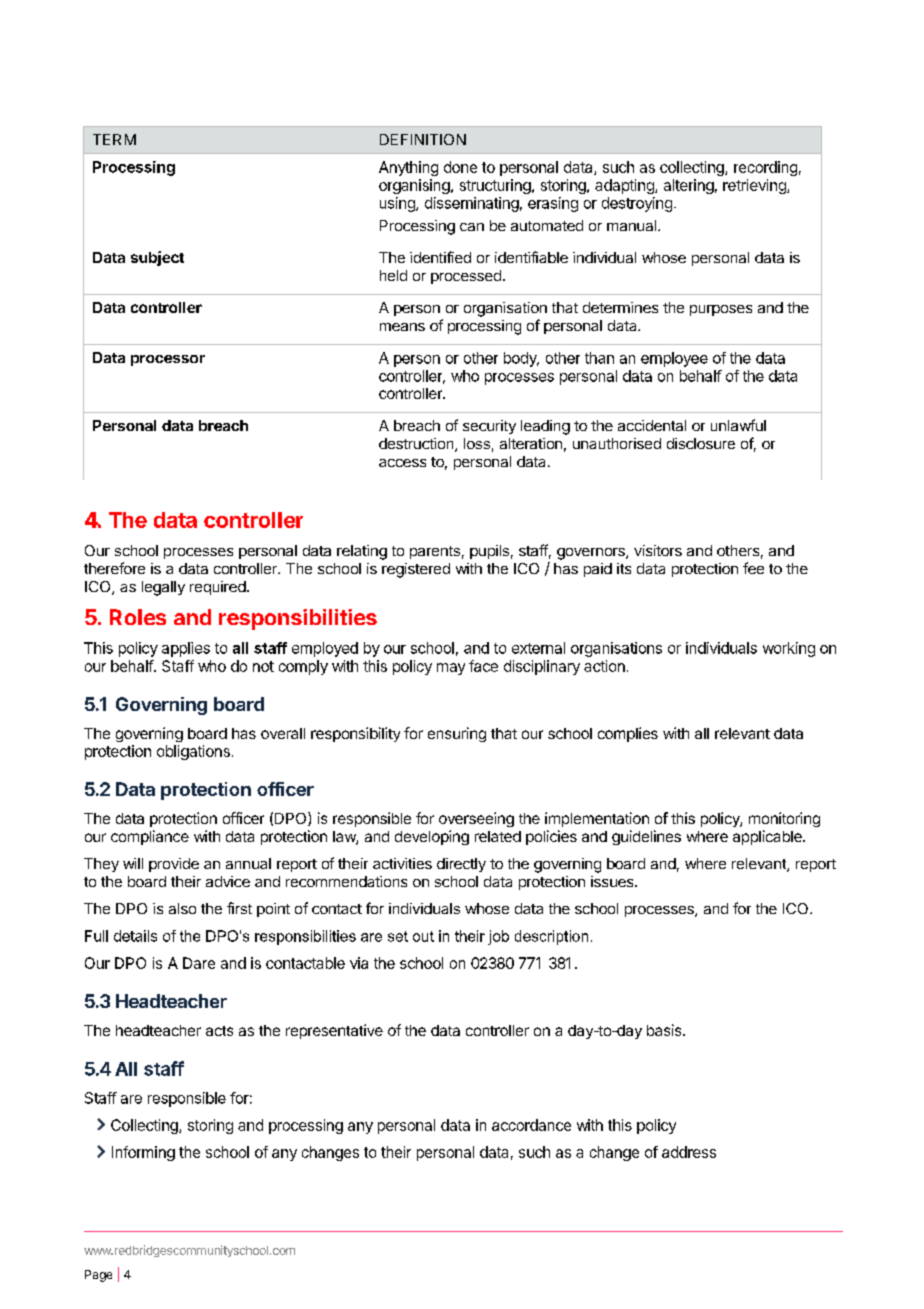  What do you see at coordinates (531, 1125) in the image?
I see `accordance` at bounding box center [531, 1125].
